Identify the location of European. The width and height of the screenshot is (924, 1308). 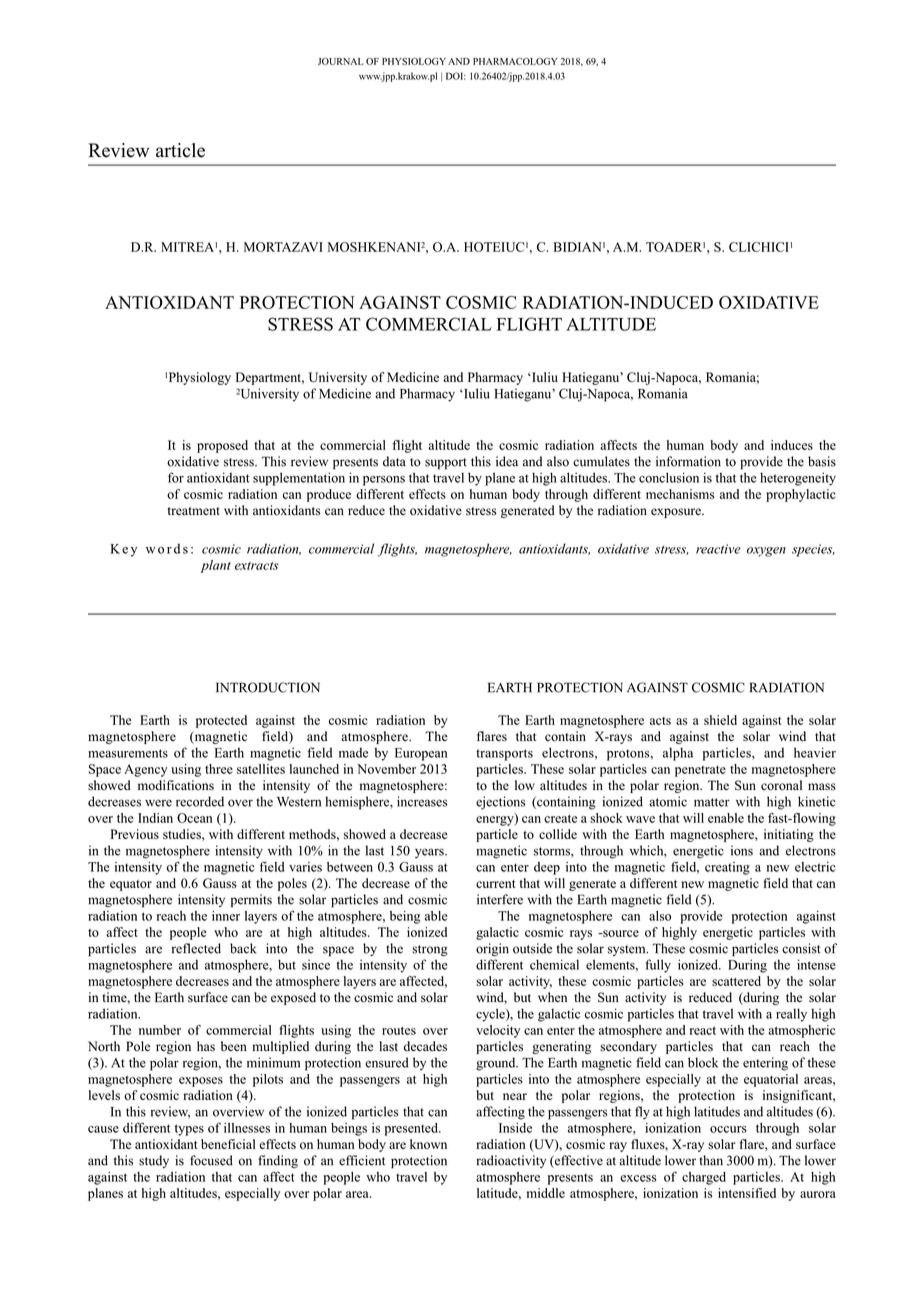
(421, 754).
